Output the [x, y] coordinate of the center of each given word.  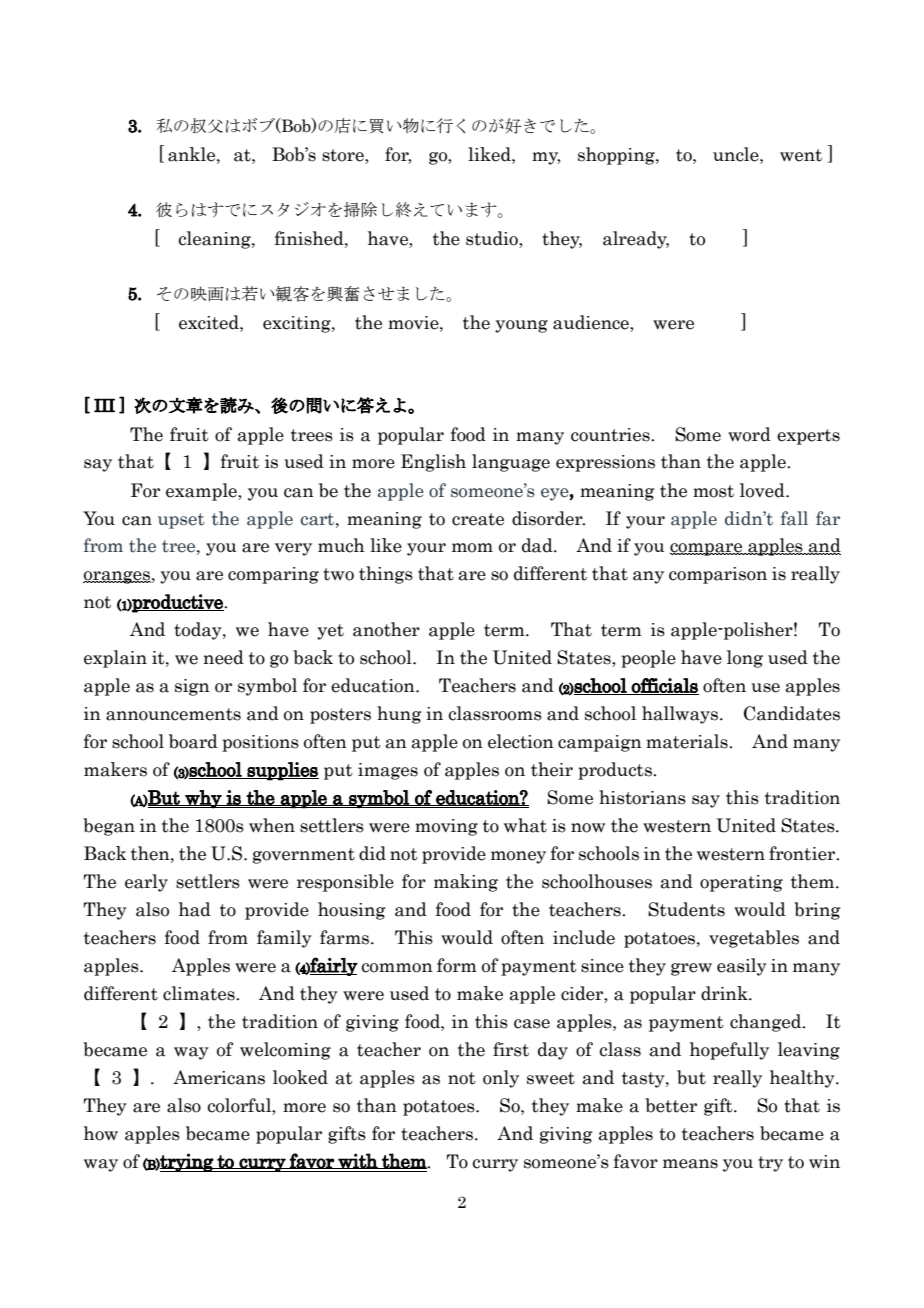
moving [446, 827]
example [202, 492]
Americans [219, 1077]
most [713, 491]
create [478, 519]
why [203, 799]
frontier [803, 853]
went [801, 155]
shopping [617, 156]
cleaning [215, 240]
